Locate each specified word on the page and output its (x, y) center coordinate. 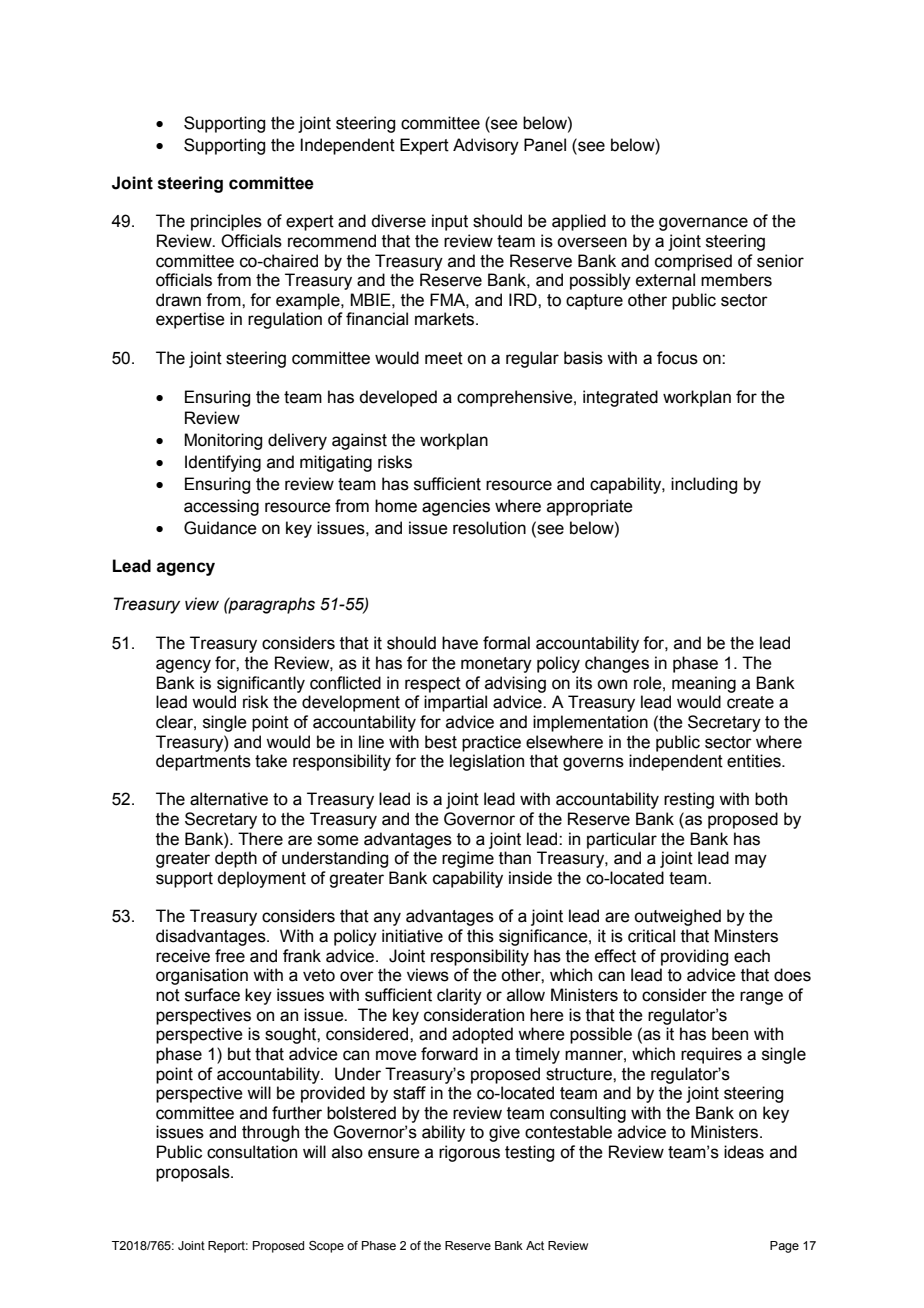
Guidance (220, 528)
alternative (229, 799)
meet (444, 358)
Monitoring (223, 441)
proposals (194, 1173)
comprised (693, 262)
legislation (487, 762)
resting (689, 800)
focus (677, 358)
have (460, 643)
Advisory (486, 146)
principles (226, 222)
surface (212, 995)
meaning (704, 684)
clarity (459, 996)
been (730, 1034)
